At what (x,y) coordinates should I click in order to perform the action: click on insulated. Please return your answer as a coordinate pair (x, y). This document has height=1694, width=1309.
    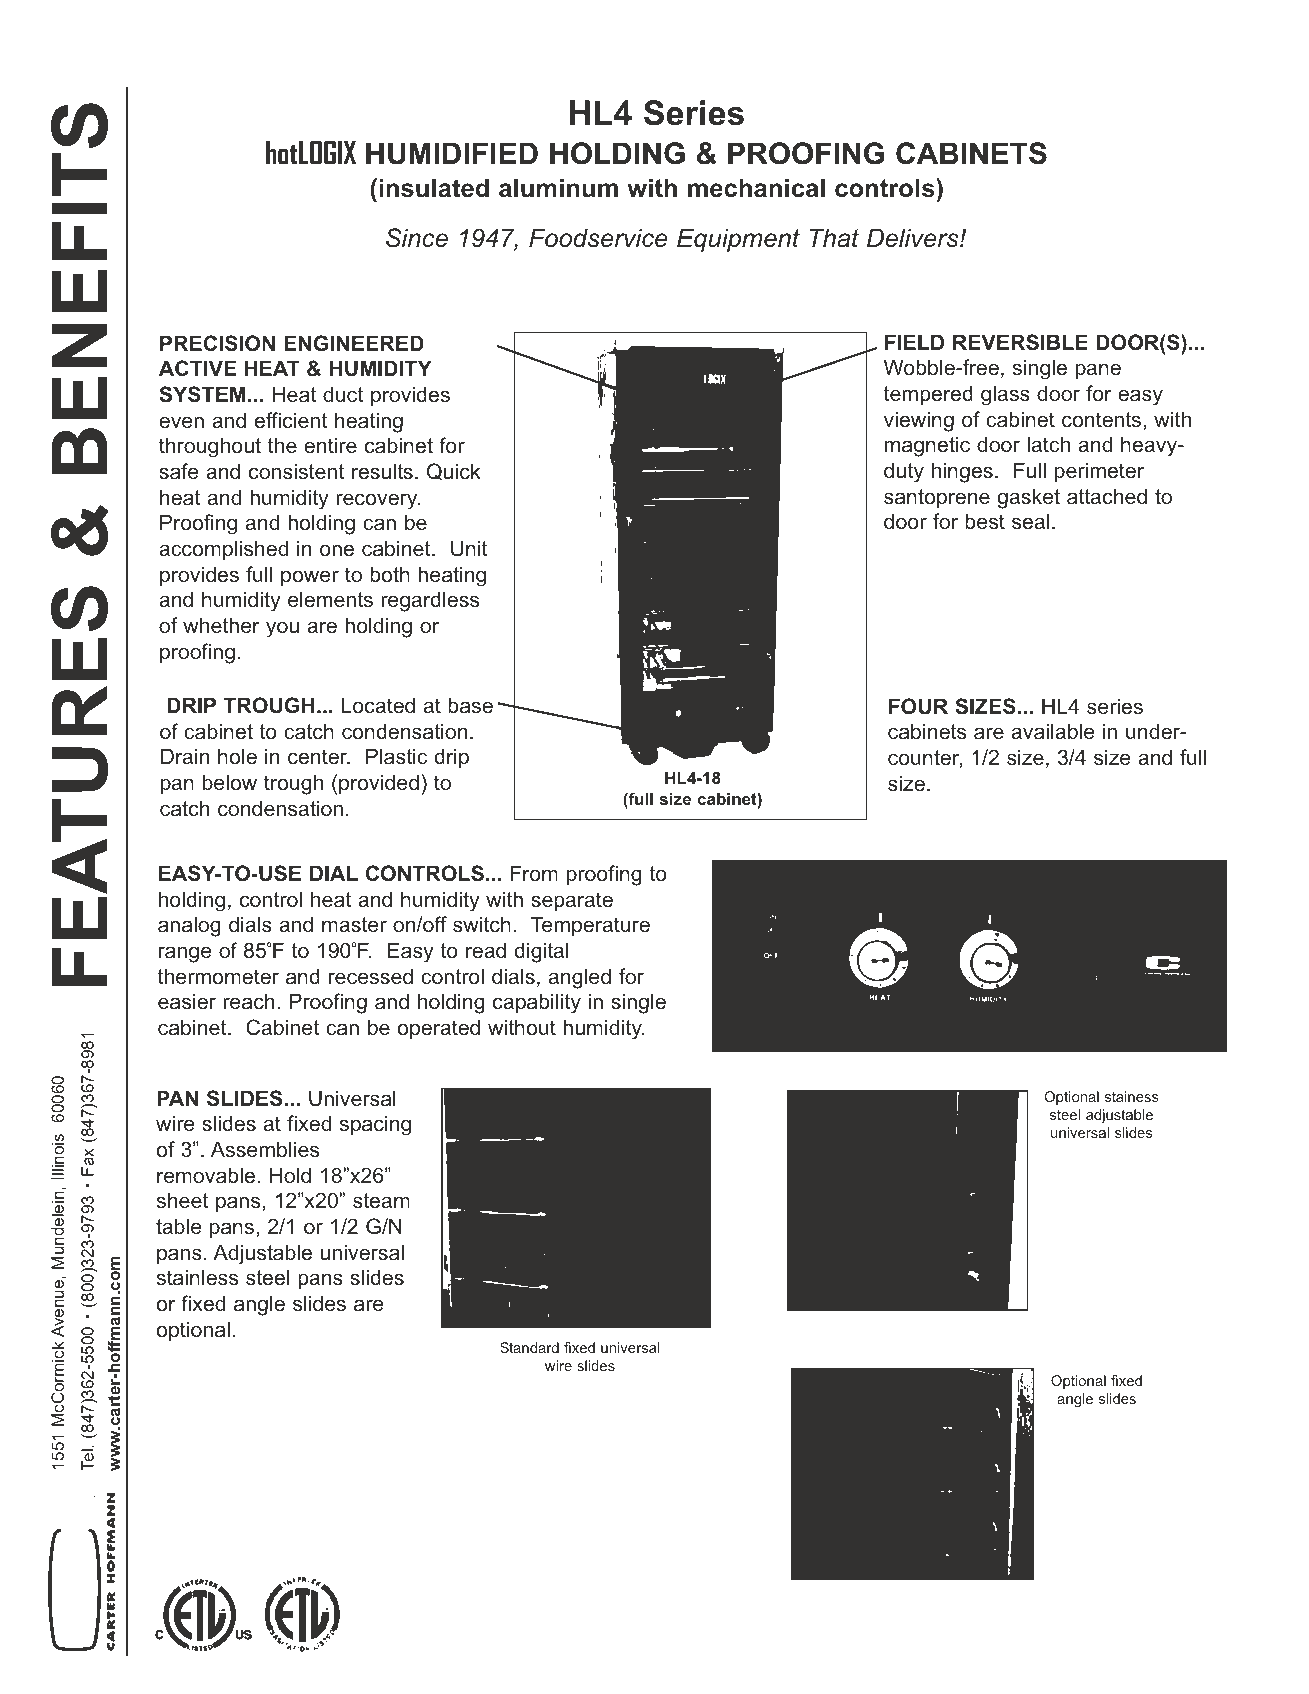
    Looking at the image, I should click on (434, 188).
